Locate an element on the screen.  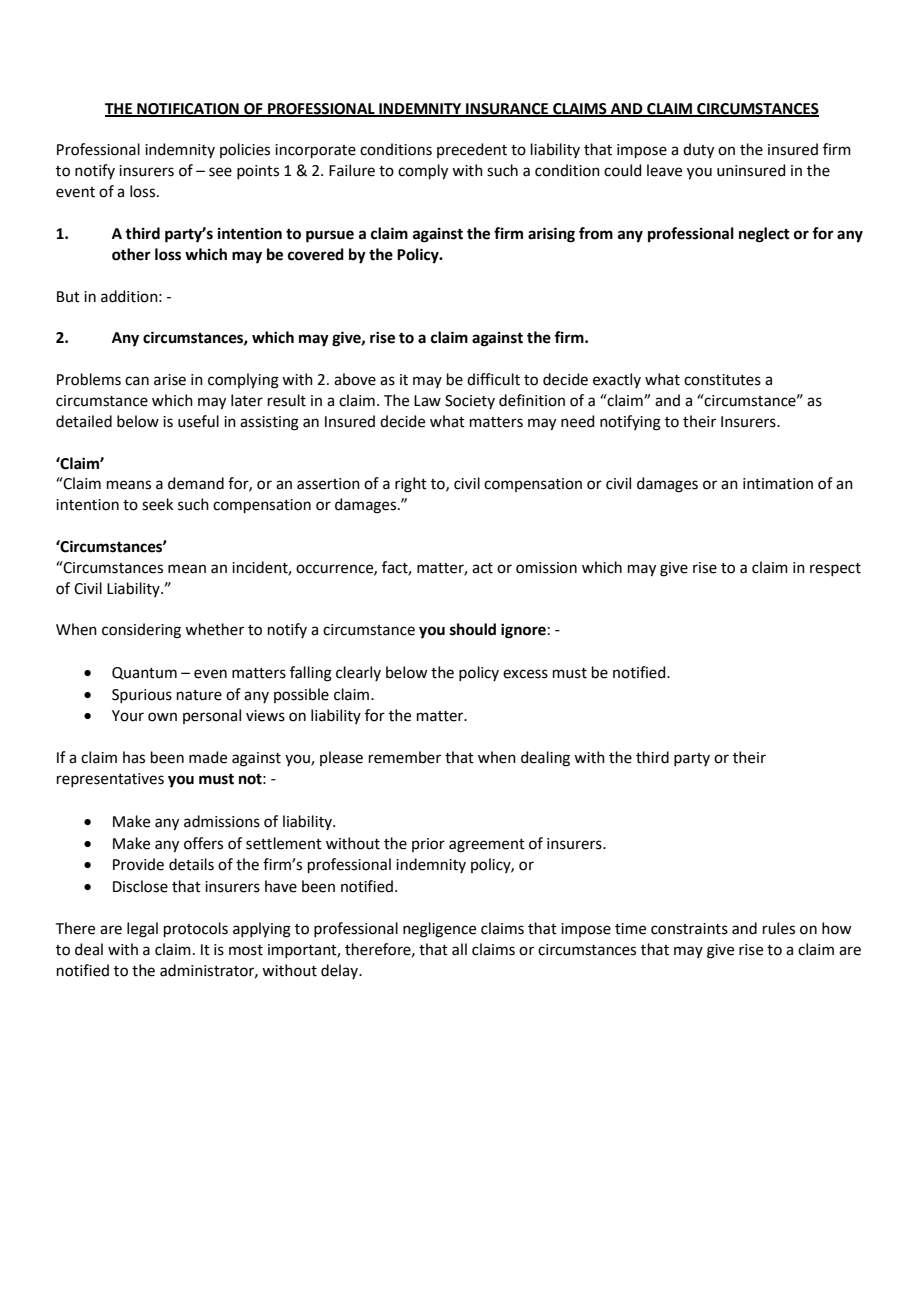
has is located at coordinates (134, 757).
